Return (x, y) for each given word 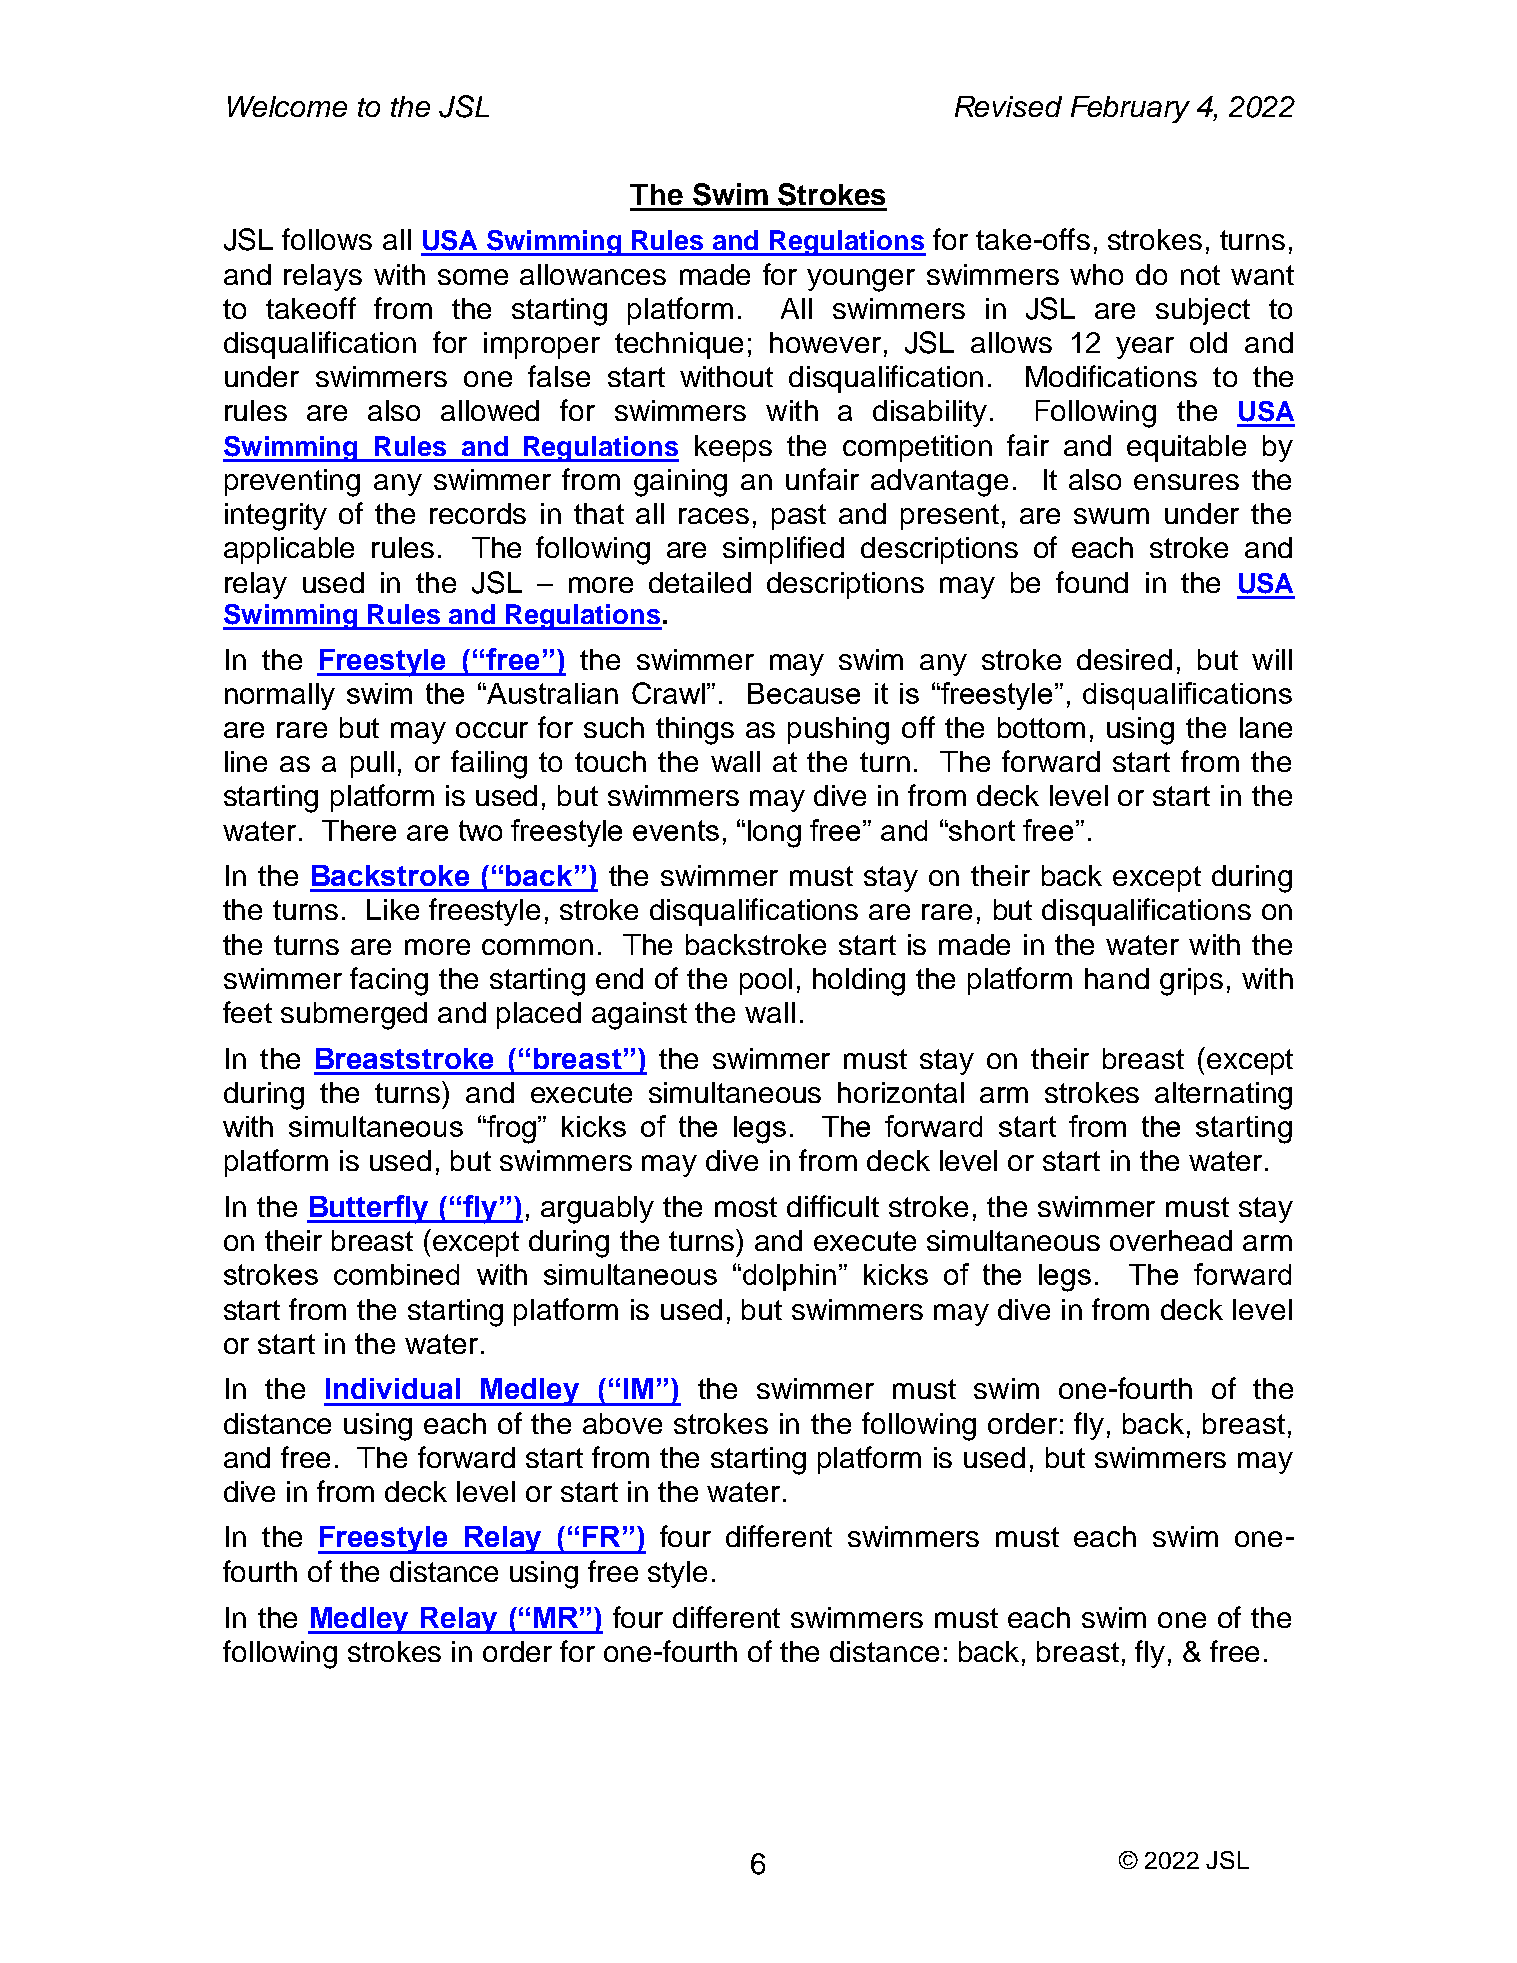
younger (861, 280)
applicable (289, 550)
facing (389, 981)
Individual (393, 1388)
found (1092, 582)
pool (766, 981)
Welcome (287, 106)
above (622, 1423)
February (1130, 109)
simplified (783, 550)
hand (1117, 978)
